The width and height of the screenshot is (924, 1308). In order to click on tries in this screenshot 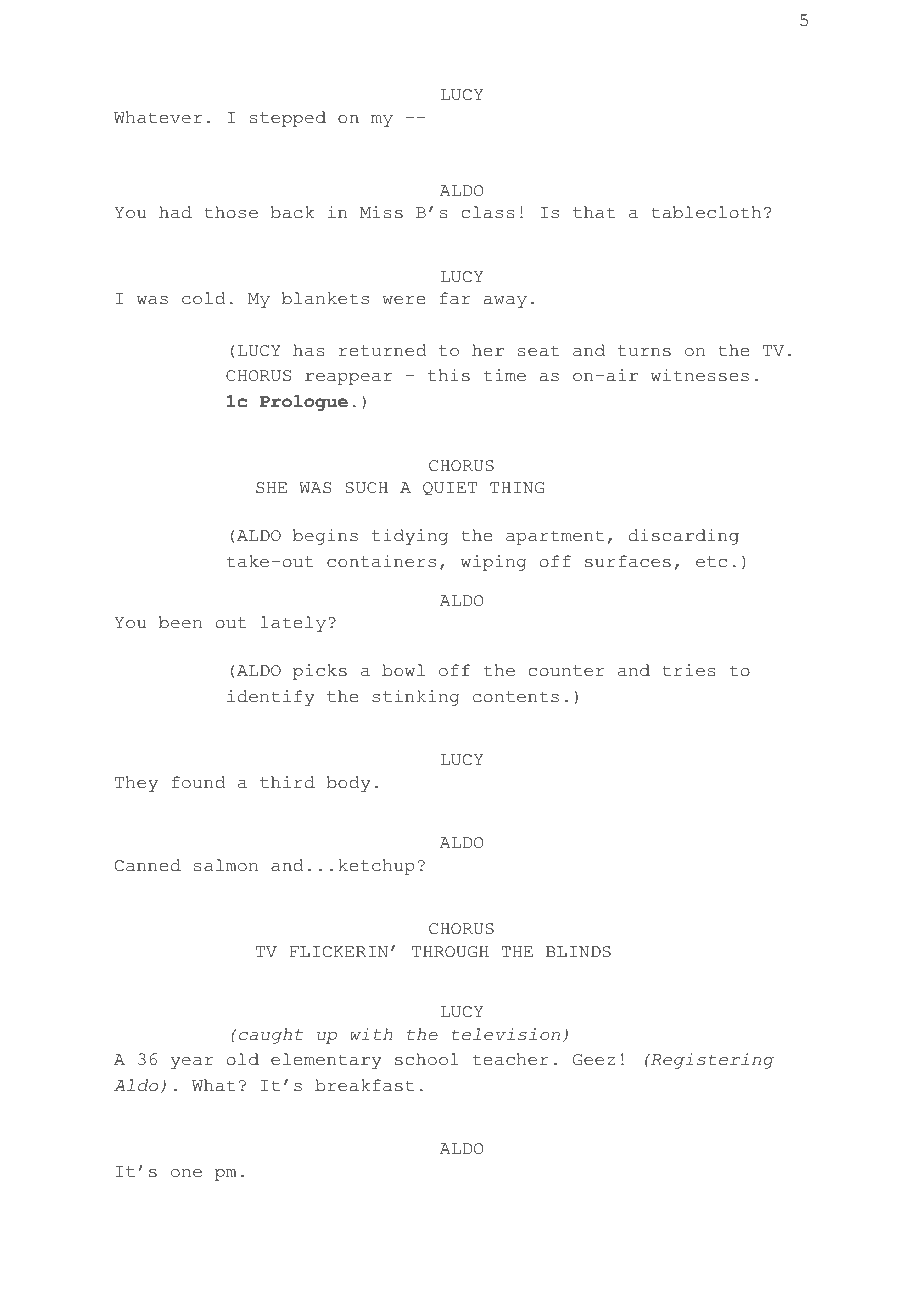, I will do `click(689, 670)`.
